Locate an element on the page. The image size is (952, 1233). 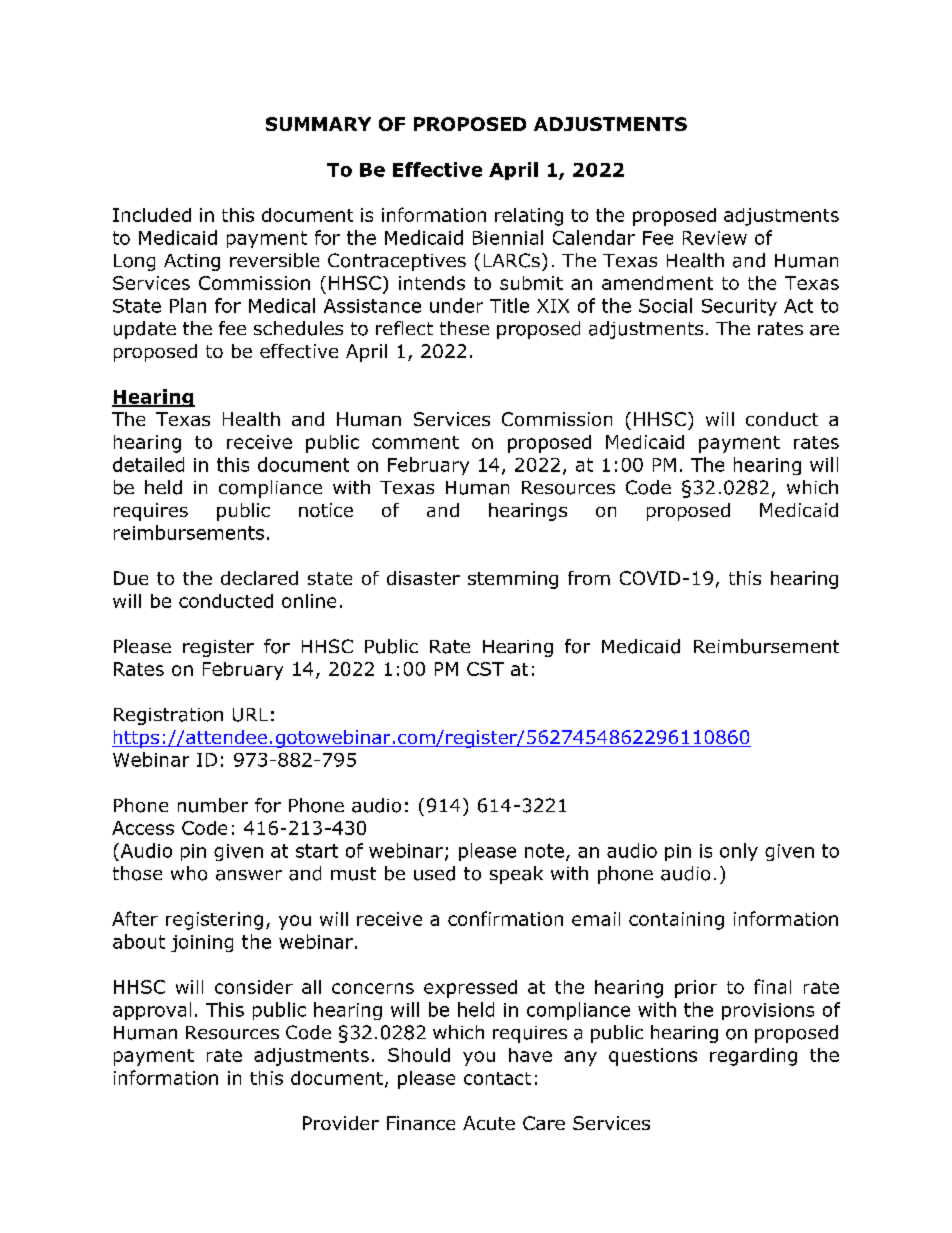
containing is located at coordinates (676, 921).
